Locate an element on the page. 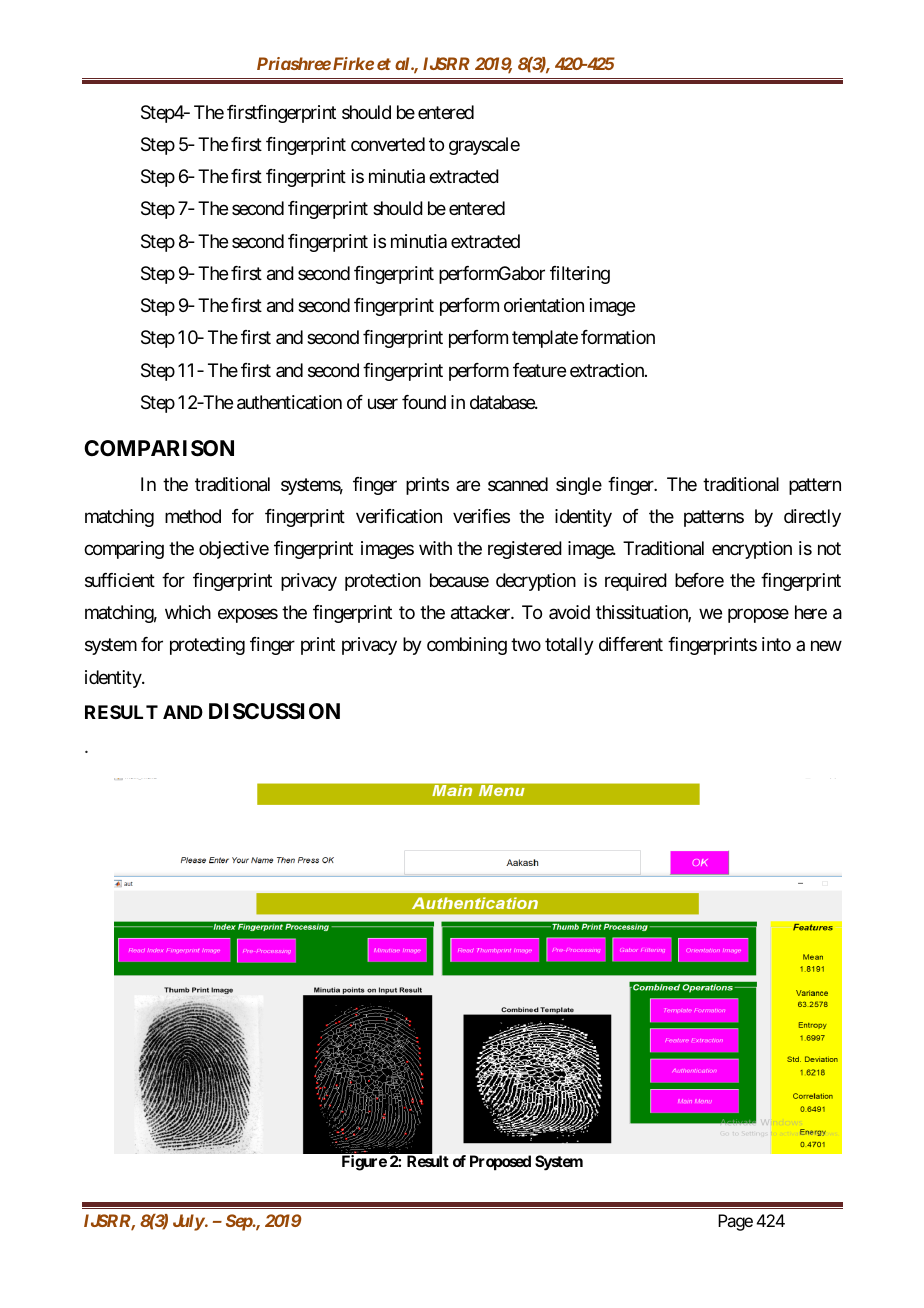  combining is located at coordinates (467, 646).
